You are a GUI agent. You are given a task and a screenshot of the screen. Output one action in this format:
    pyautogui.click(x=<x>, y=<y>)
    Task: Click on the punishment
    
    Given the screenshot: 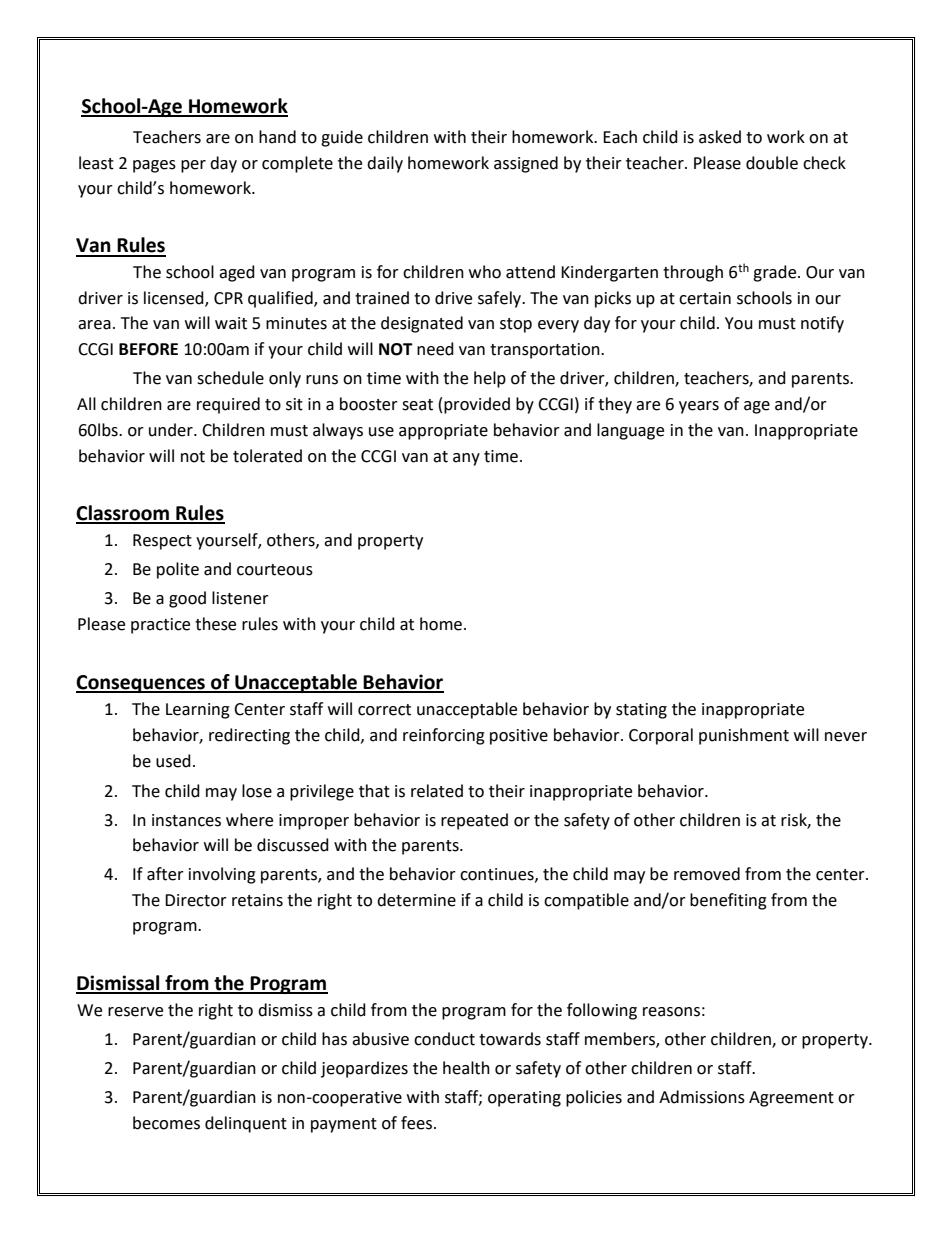 What is the action you would take?
    pyautogui.click(x=744, y=736)
